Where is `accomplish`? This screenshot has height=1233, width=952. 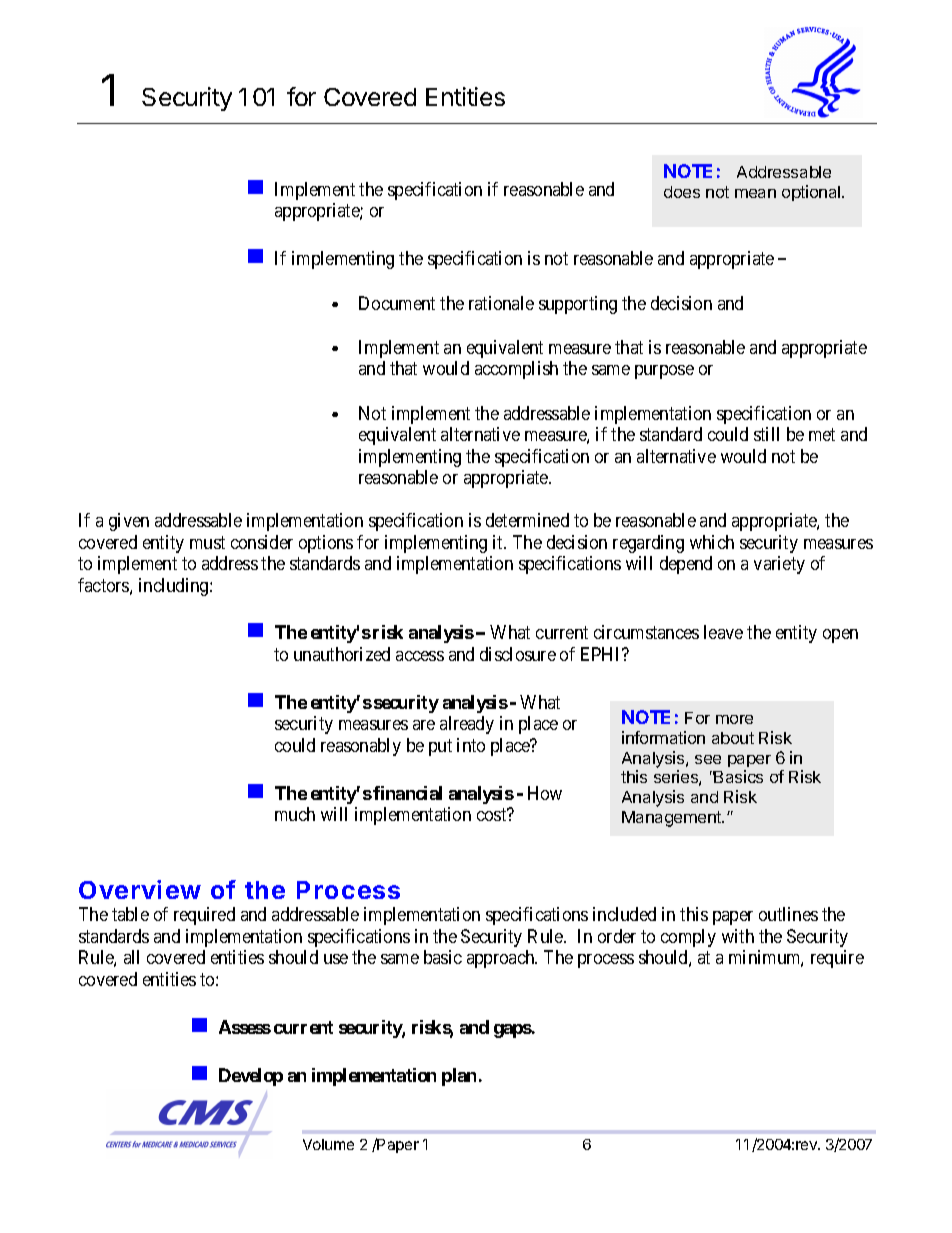 accomplish is located at coordinates (516, 370).
